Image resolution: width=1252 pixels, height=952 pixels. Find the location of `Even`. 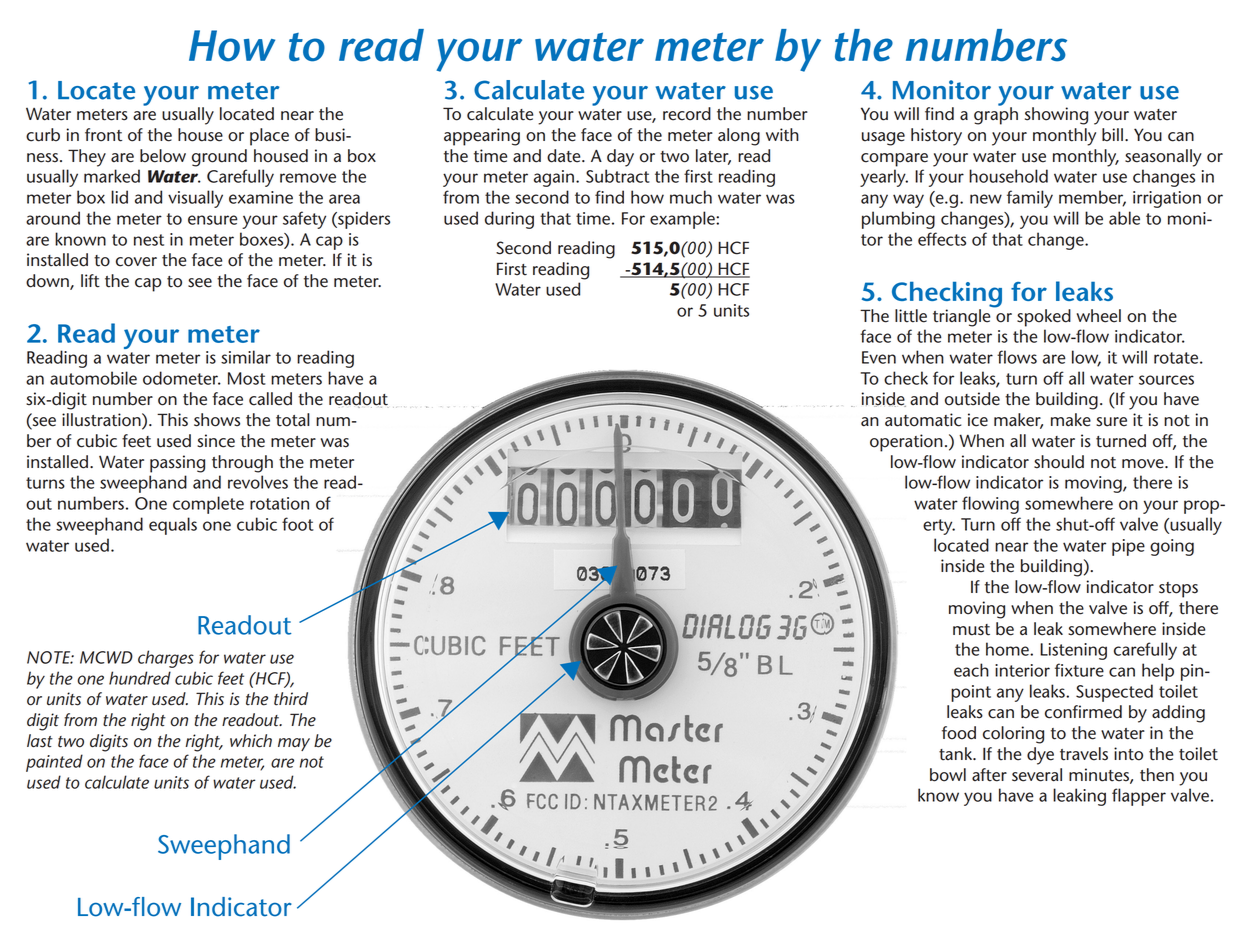

Even is located at coordinates (879, 357).
